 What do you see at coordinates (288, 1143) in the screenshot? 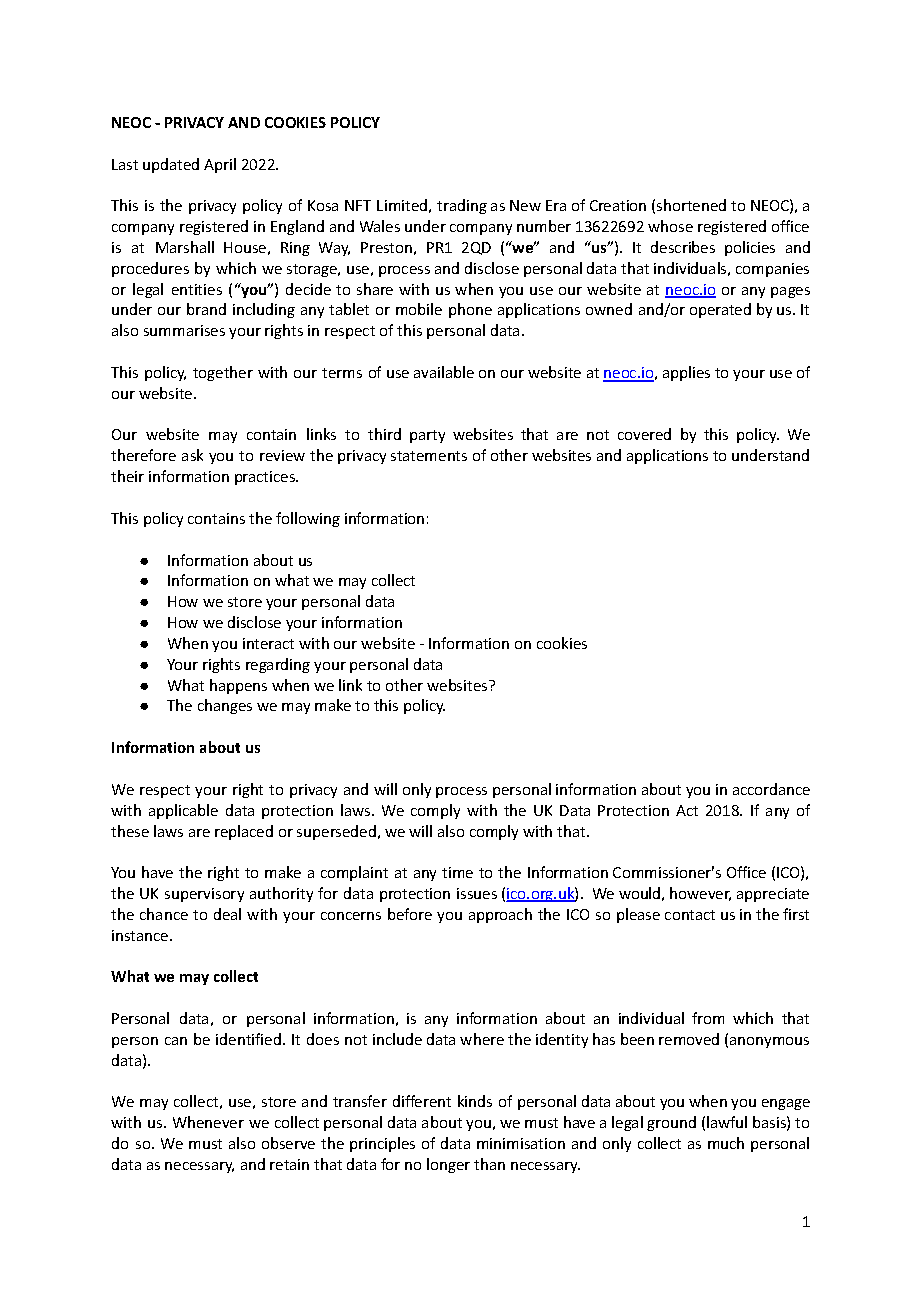
I see `observe` at bounding box center [288, 1143].
